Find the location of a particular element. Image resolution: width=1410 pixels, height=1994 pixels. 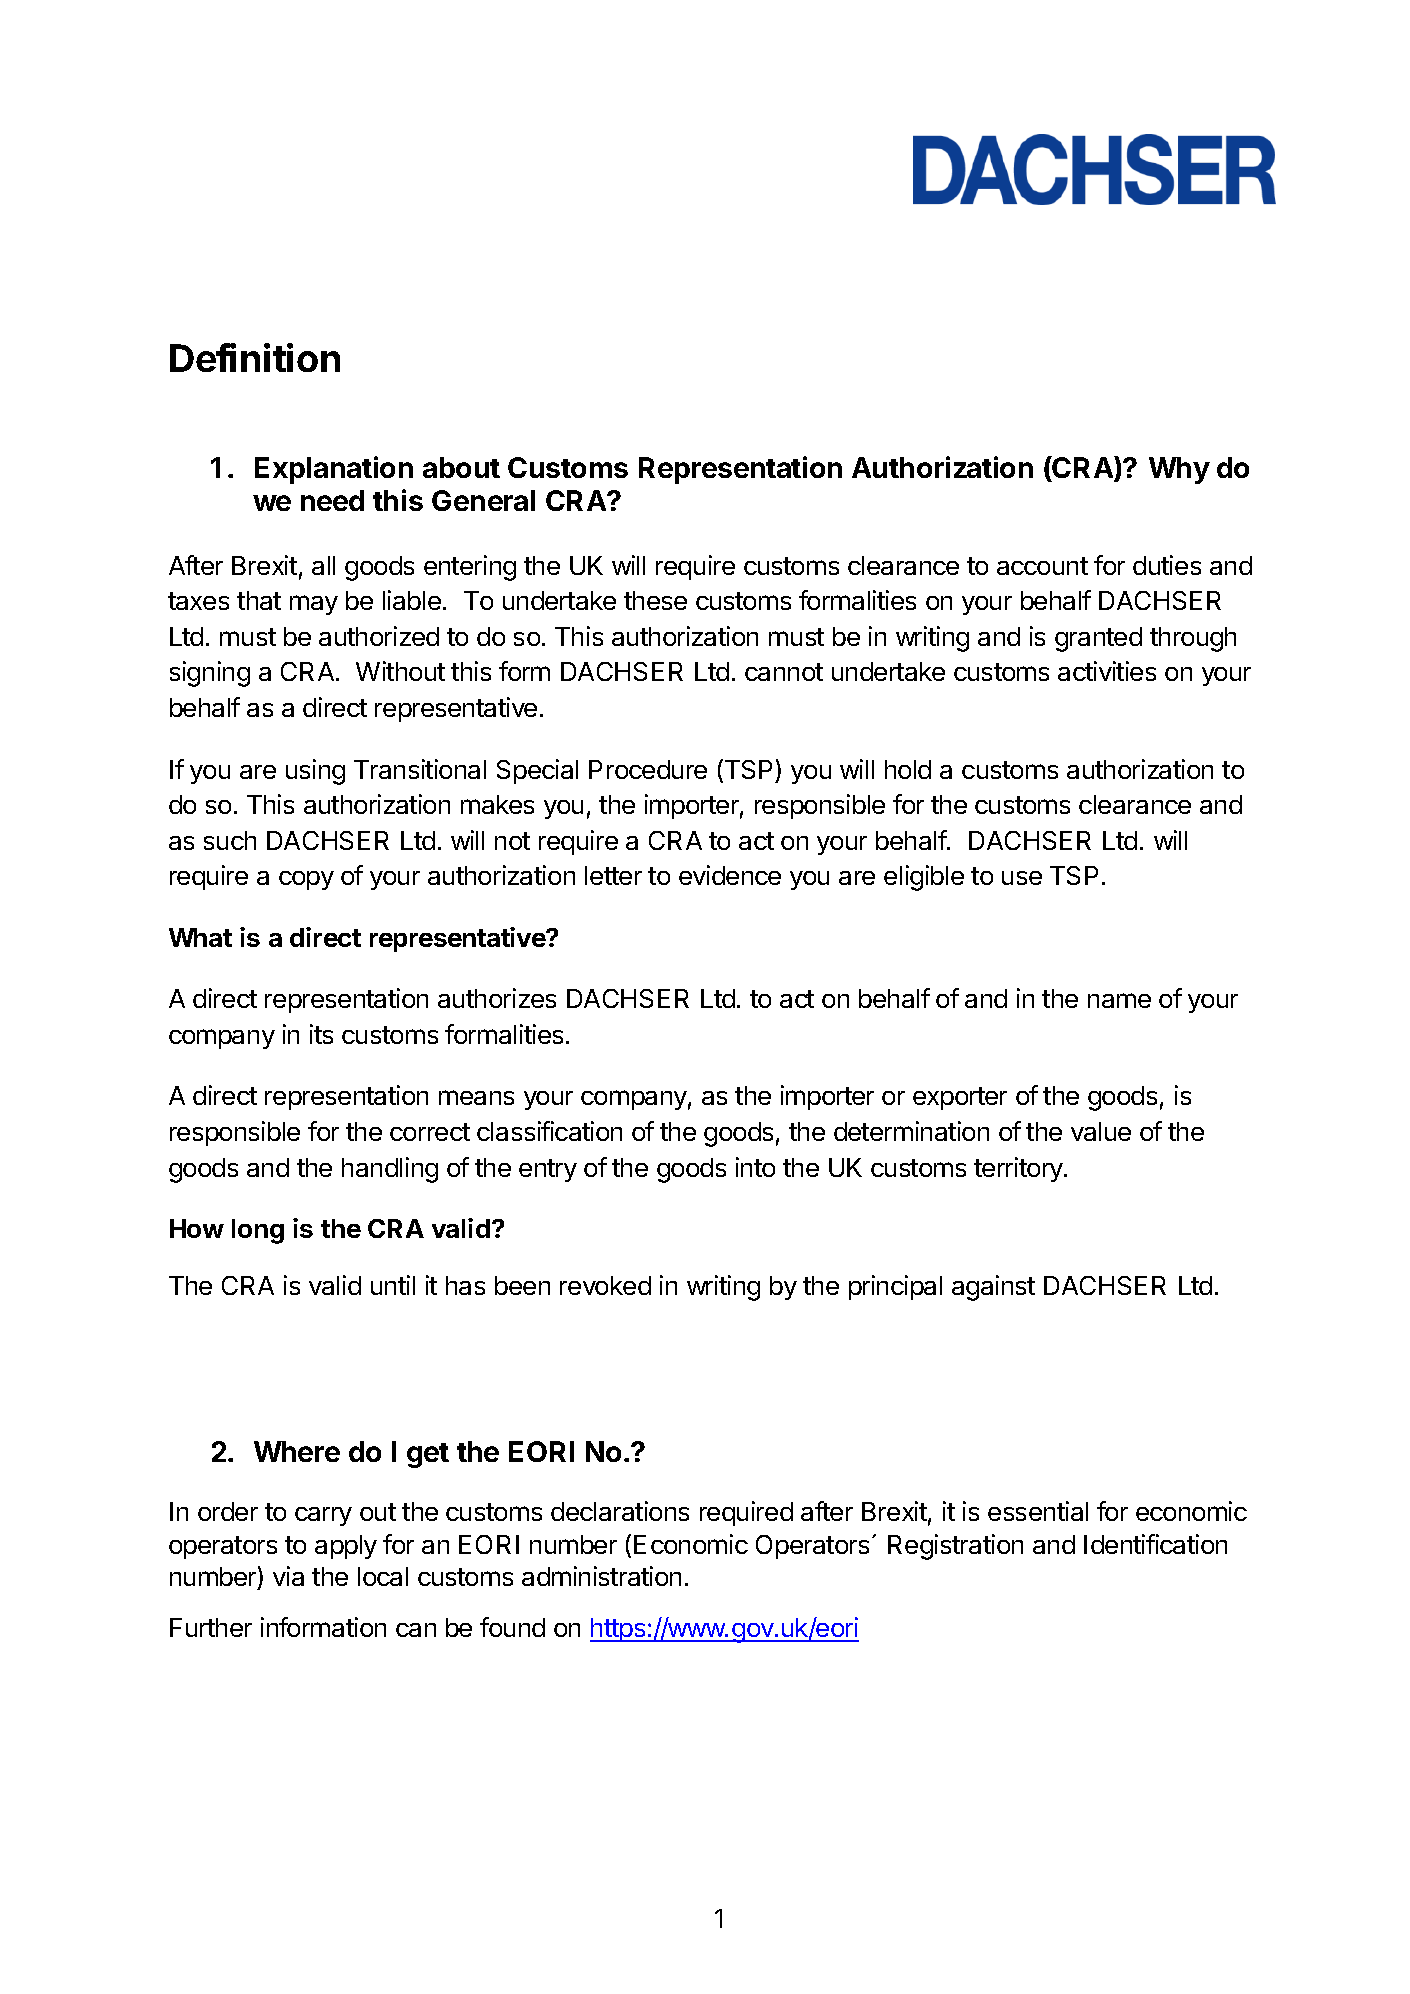

against is located at coordinates (993, 1288).
